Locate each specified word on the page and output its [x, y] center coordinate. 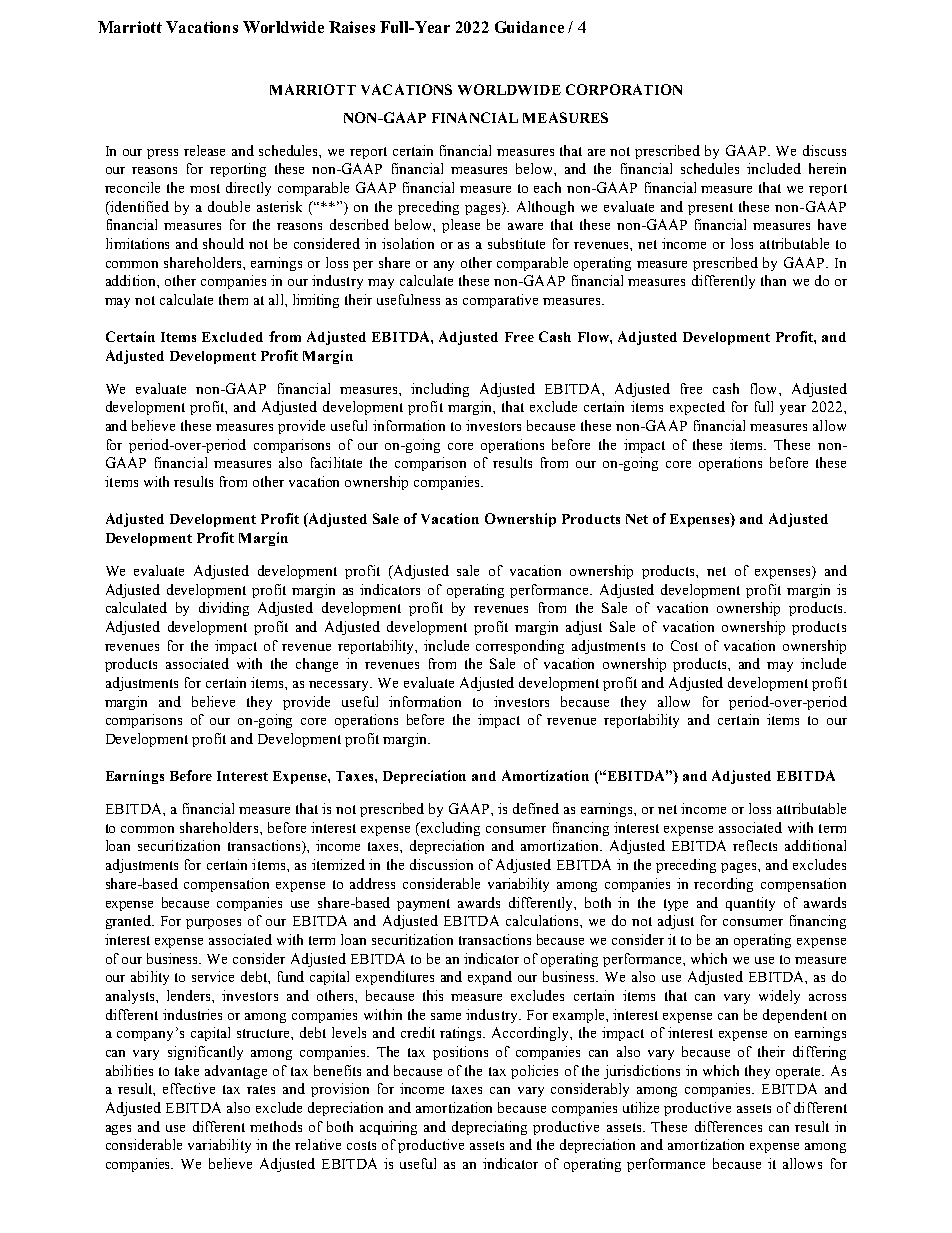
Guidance [529, 27]
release [204, 150]
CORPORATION [624, 89]
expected [697, 408]
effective [189, 1088]
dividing [224, 609]
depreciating [489, 1128]
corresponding [520, 647]
